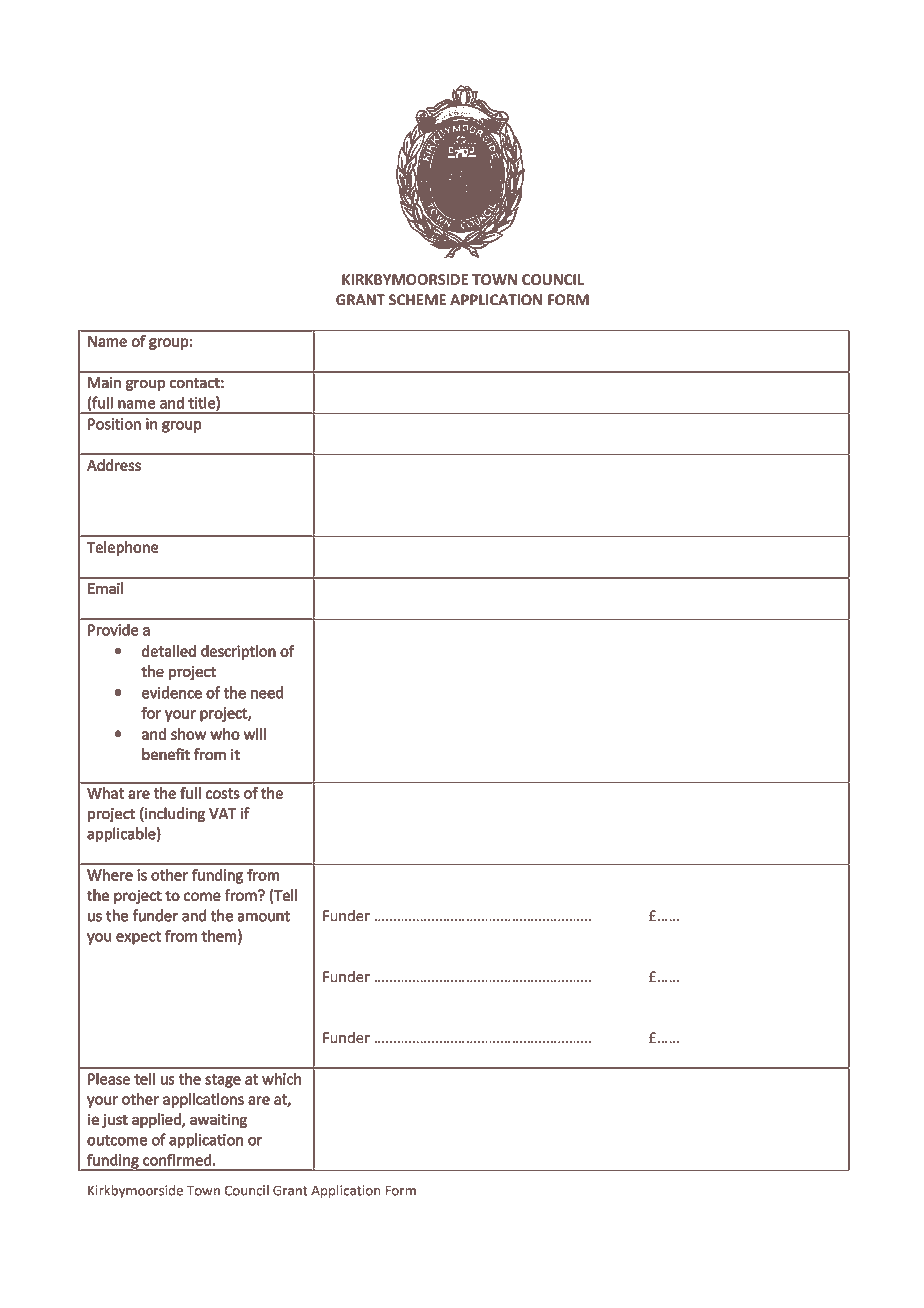  I want to click on benefit, so click(166, 754).
